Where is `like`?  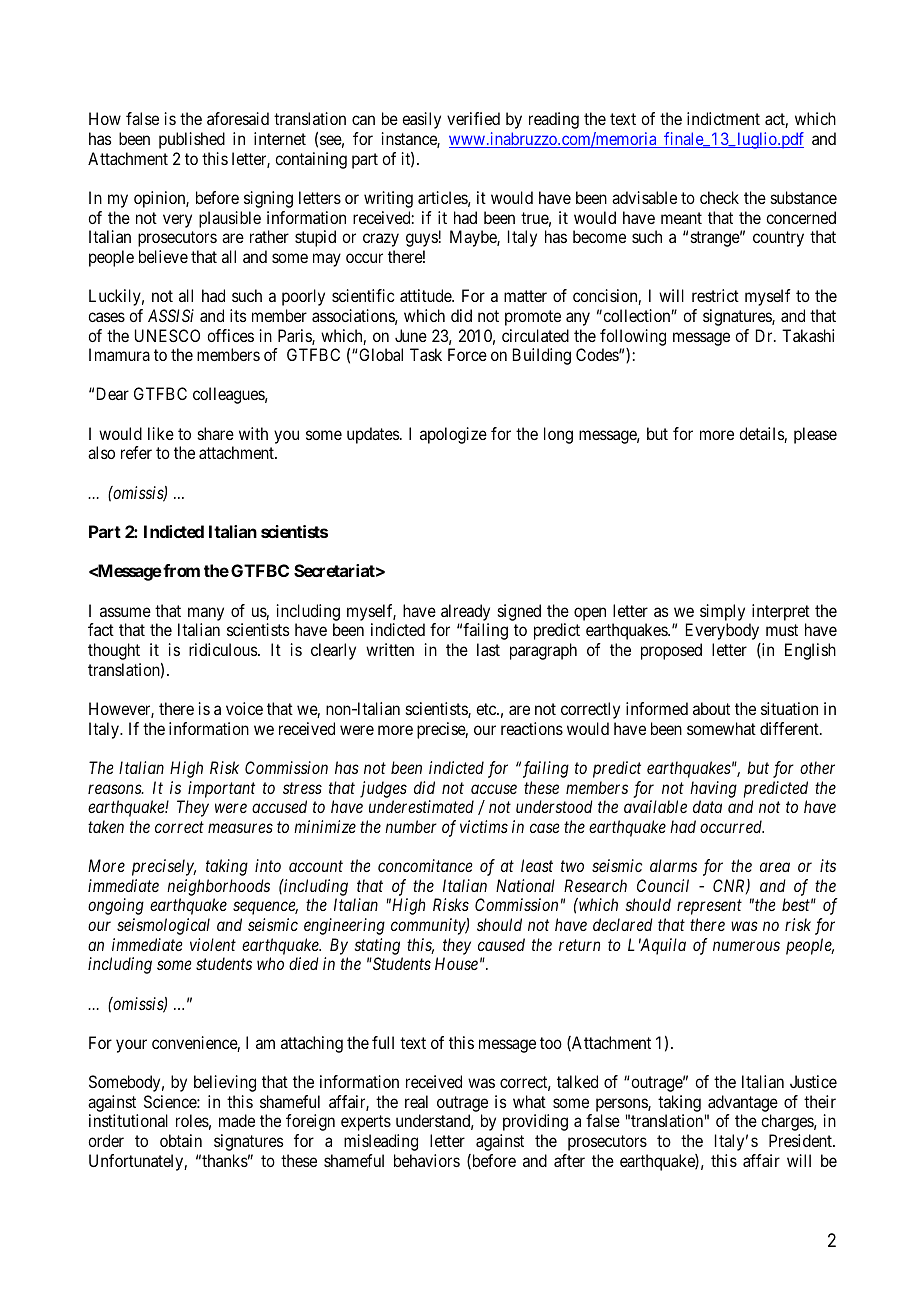
like is located at coordinates (161, 433).
